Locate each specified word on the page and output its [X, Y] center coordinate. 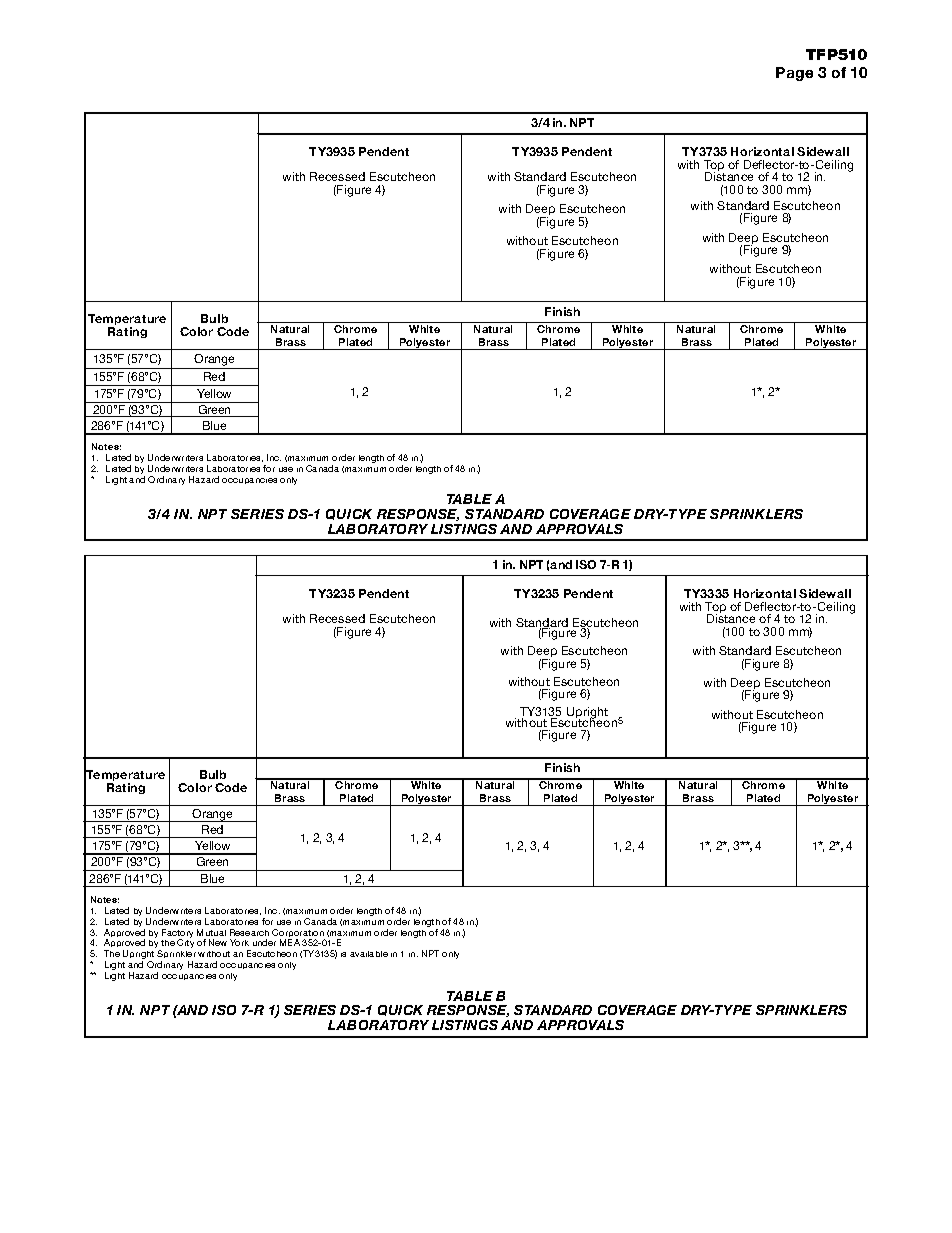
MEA [290, 942]
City [185, 943]
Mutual [211, 932]
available [369, 954]
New [218, 942]
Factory [177, 934]
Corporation [298, 934]
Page [794, 74]
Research [249, 932]
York [239, 942]
